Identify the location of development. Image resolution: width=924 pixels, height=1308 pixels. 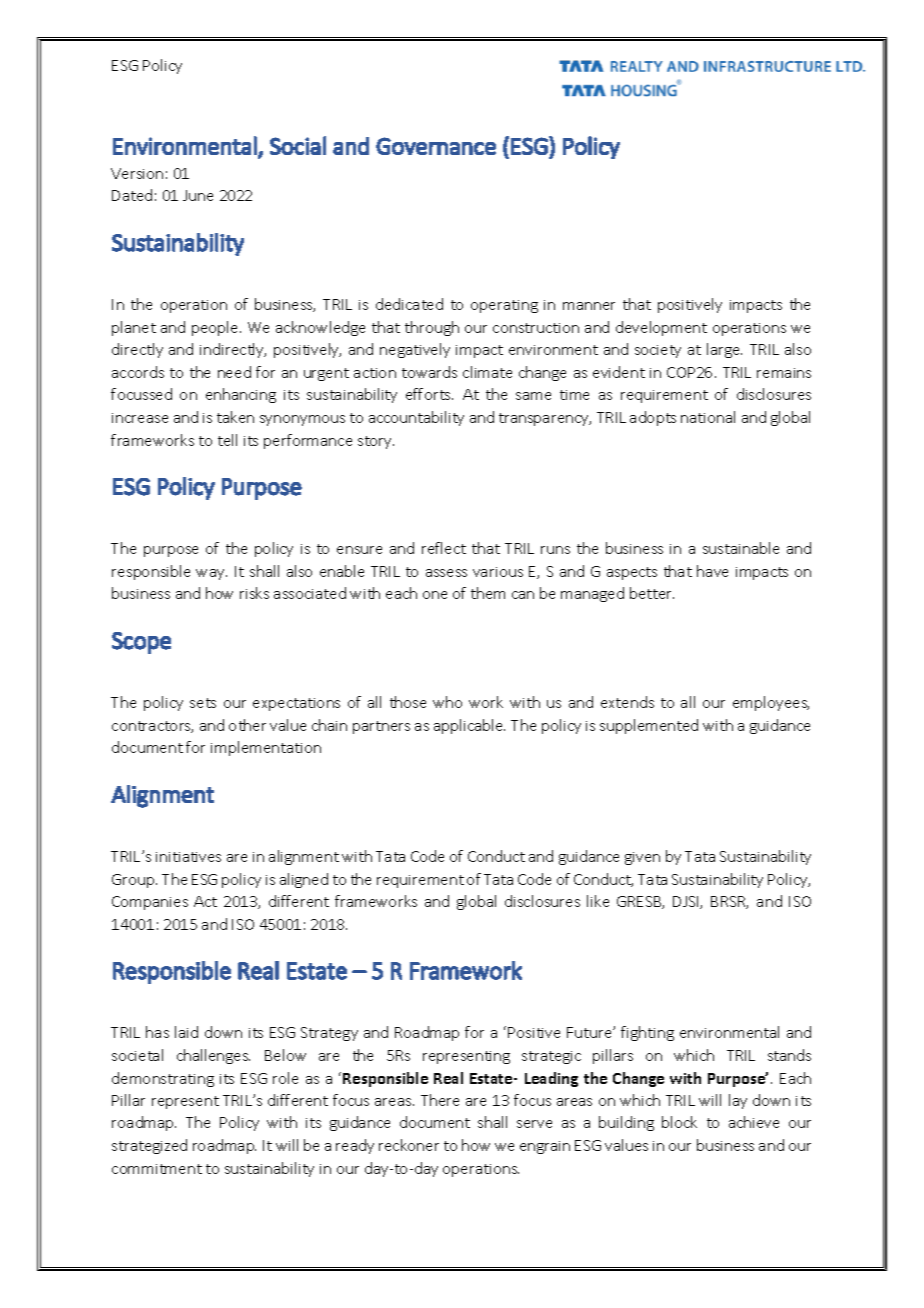
(661, 328).
